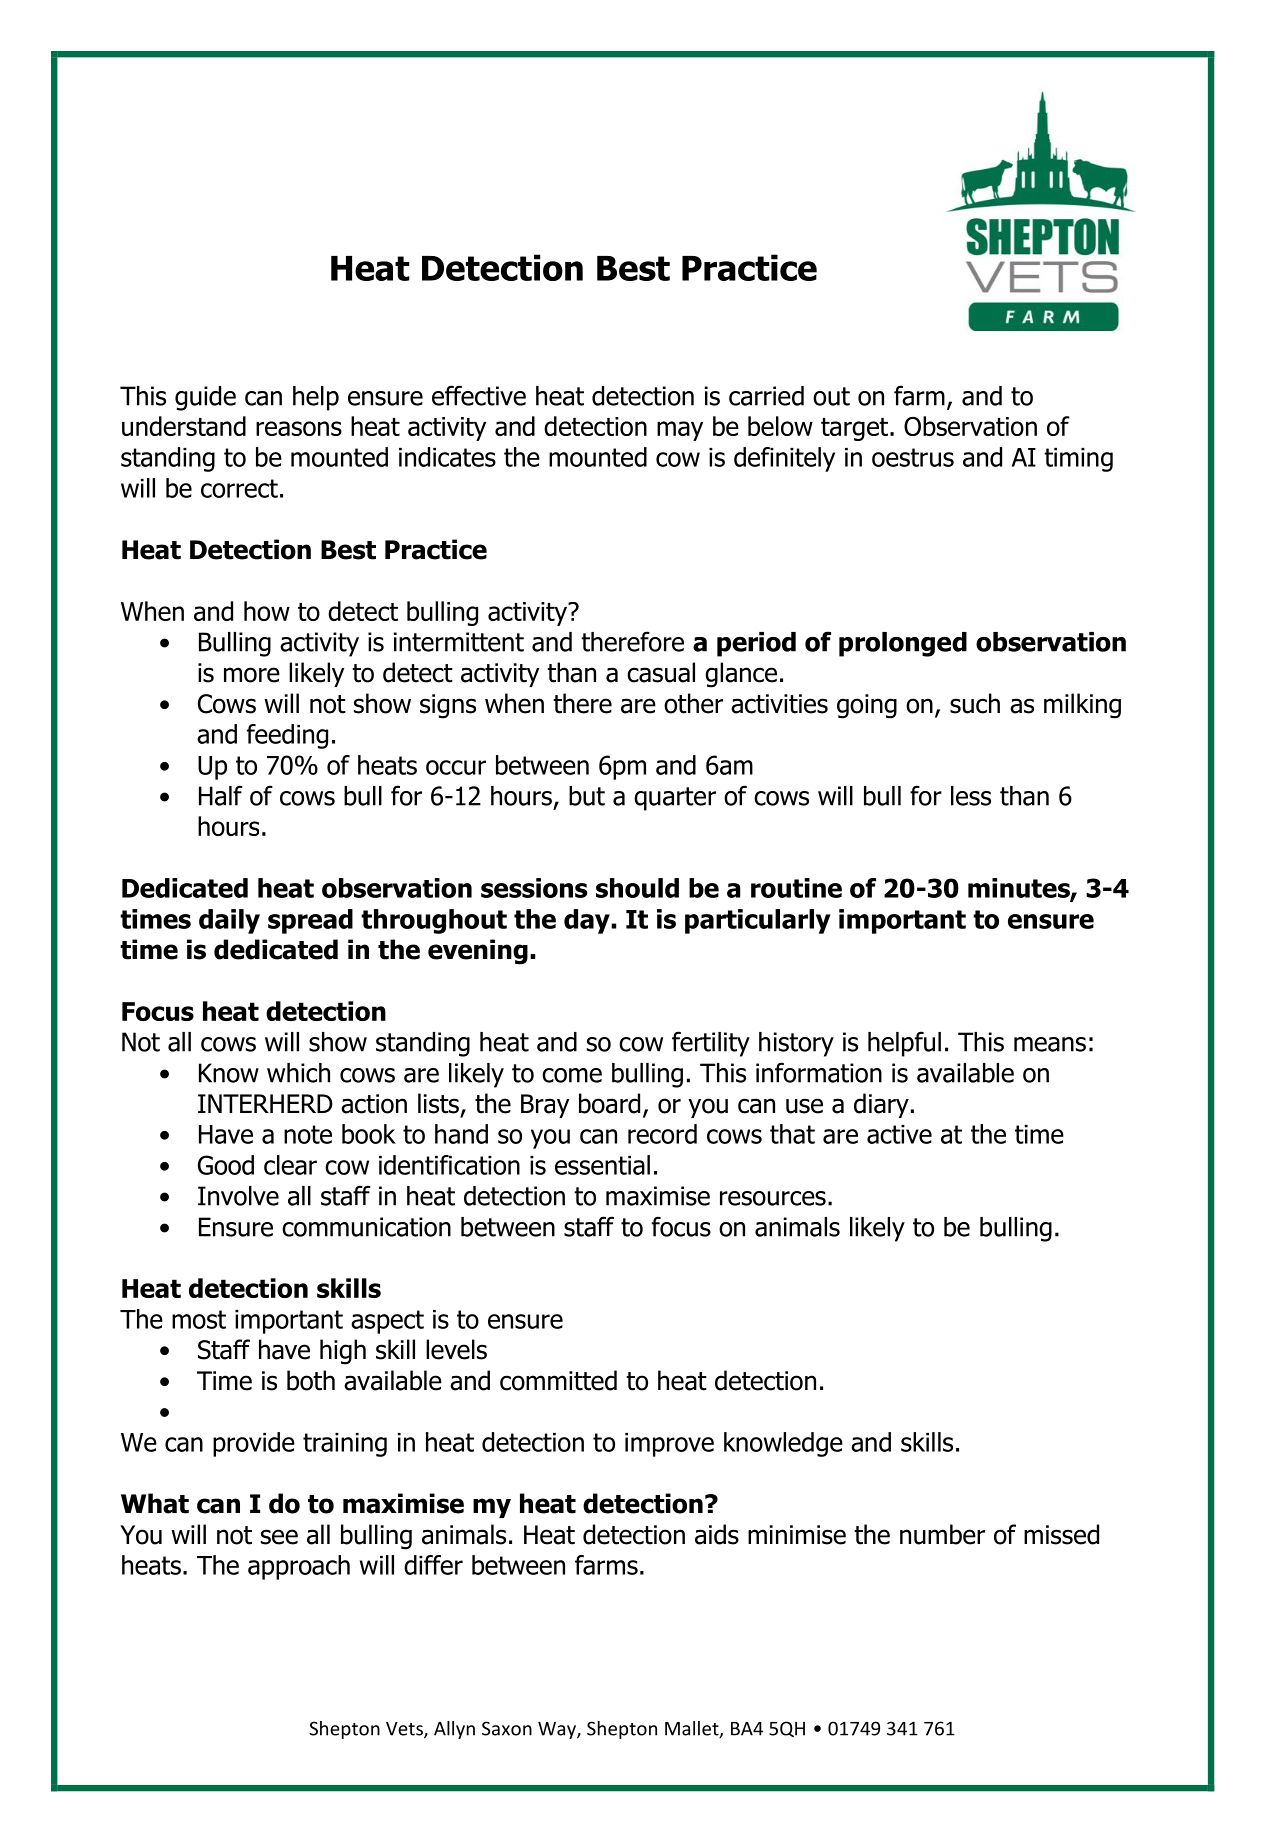 The width and height of the image is (1265, 1842). What do you see at coordinates (287, 736) in the image?
I see `feeding` at bounding box center [287, 736].
